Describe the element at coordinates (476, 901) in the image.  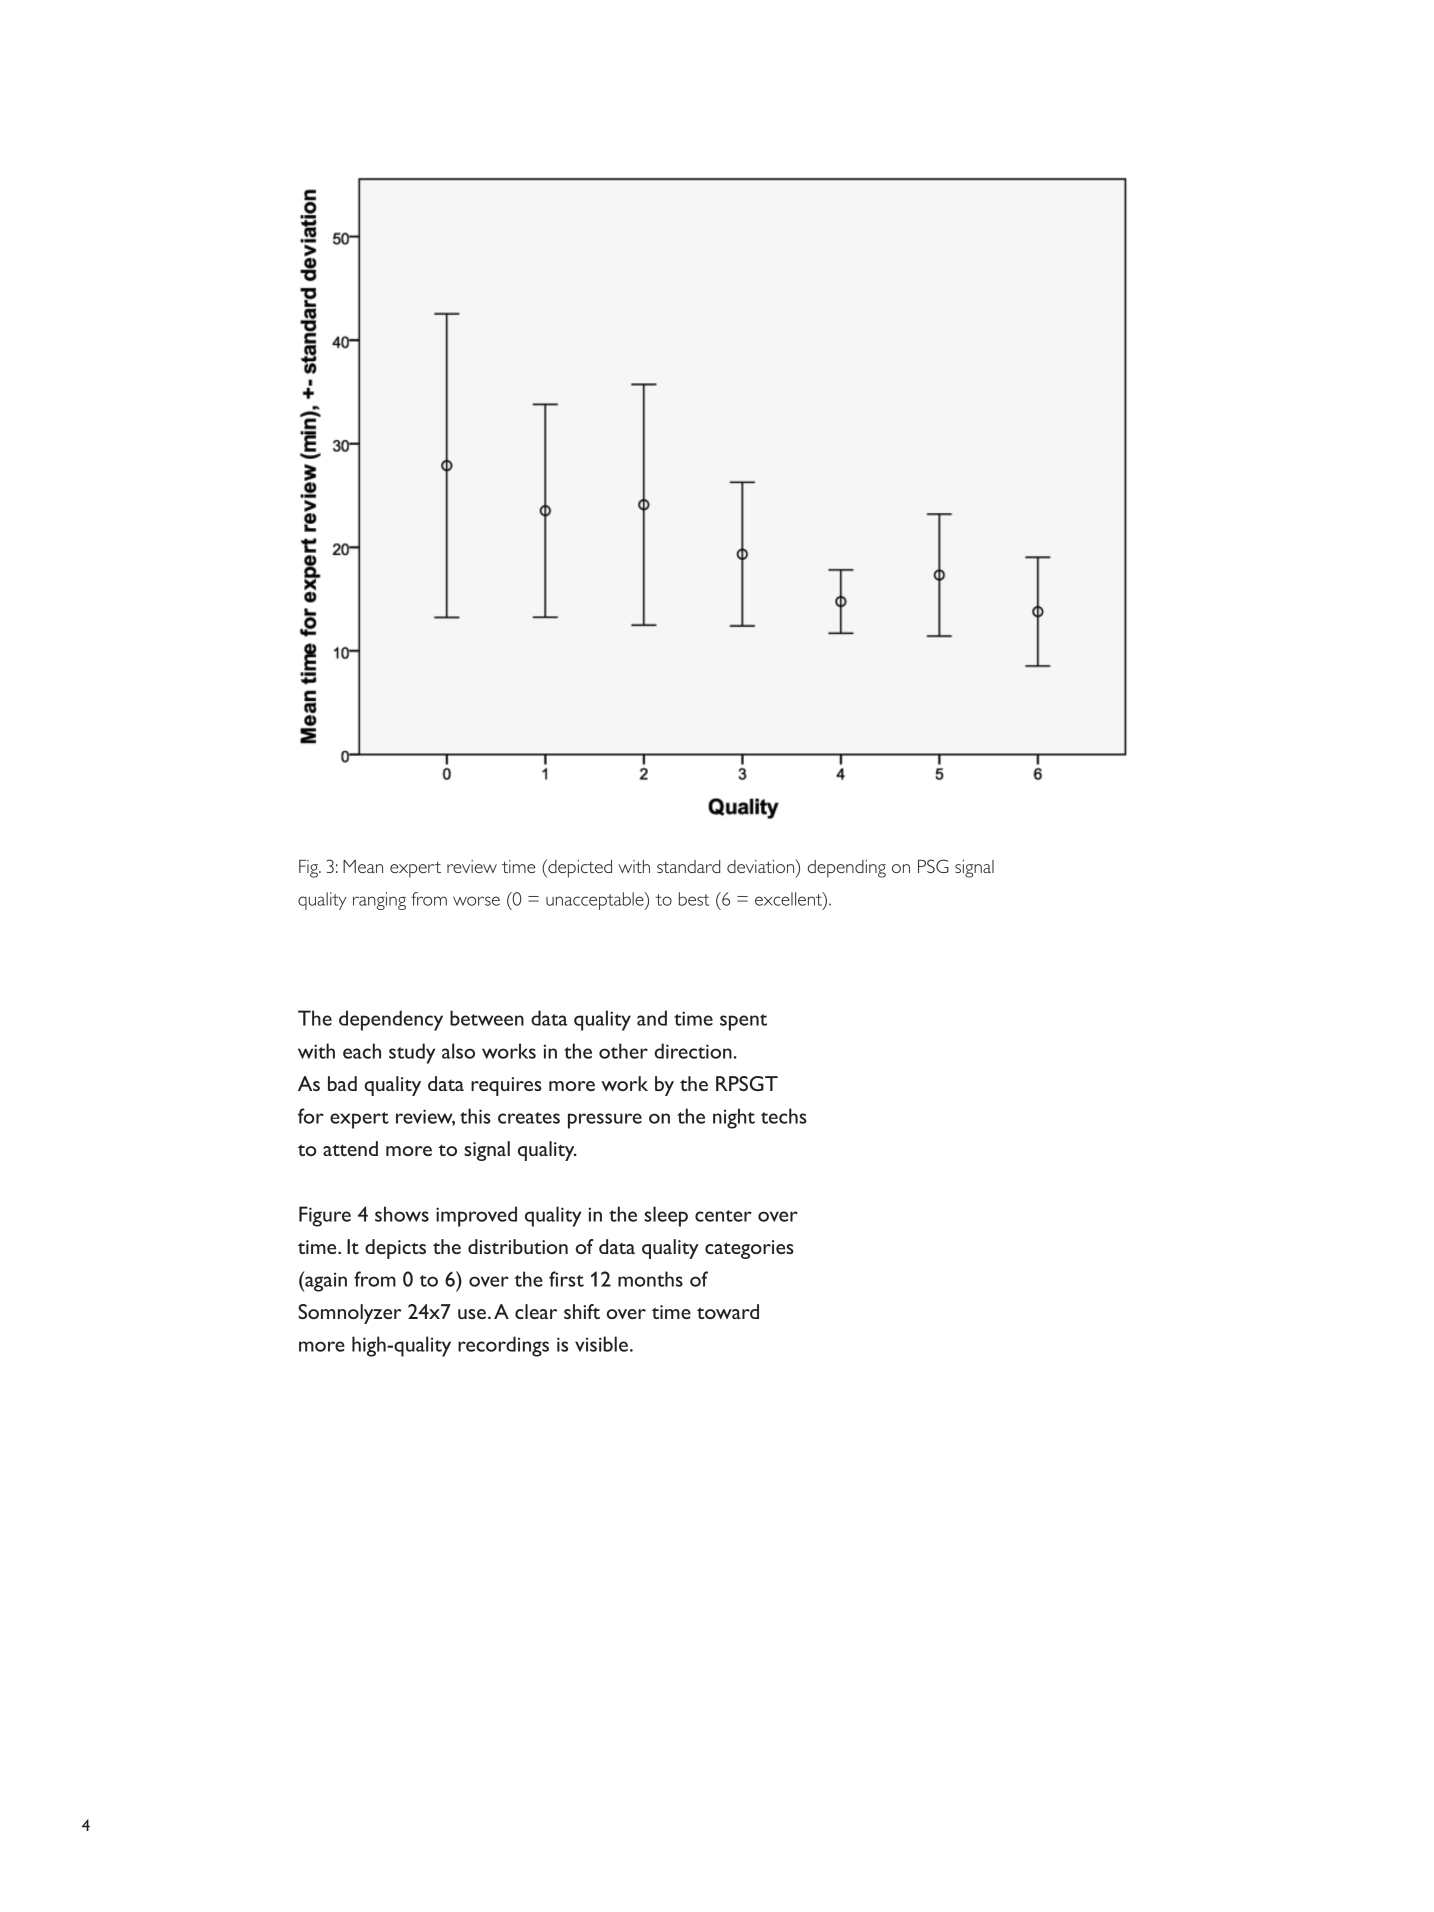
I see `worse` at that location.
